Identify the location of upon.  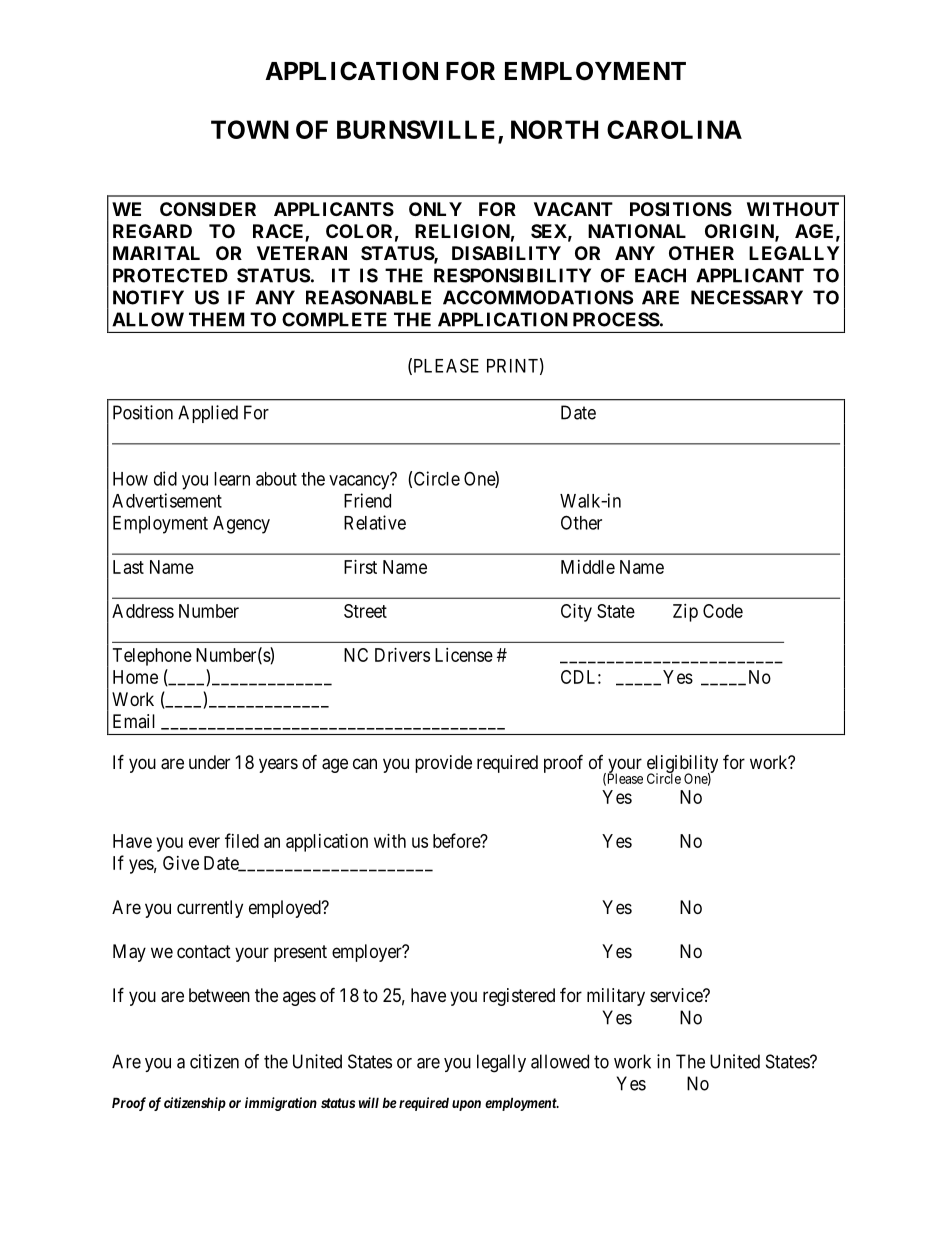
(466, 1105).
